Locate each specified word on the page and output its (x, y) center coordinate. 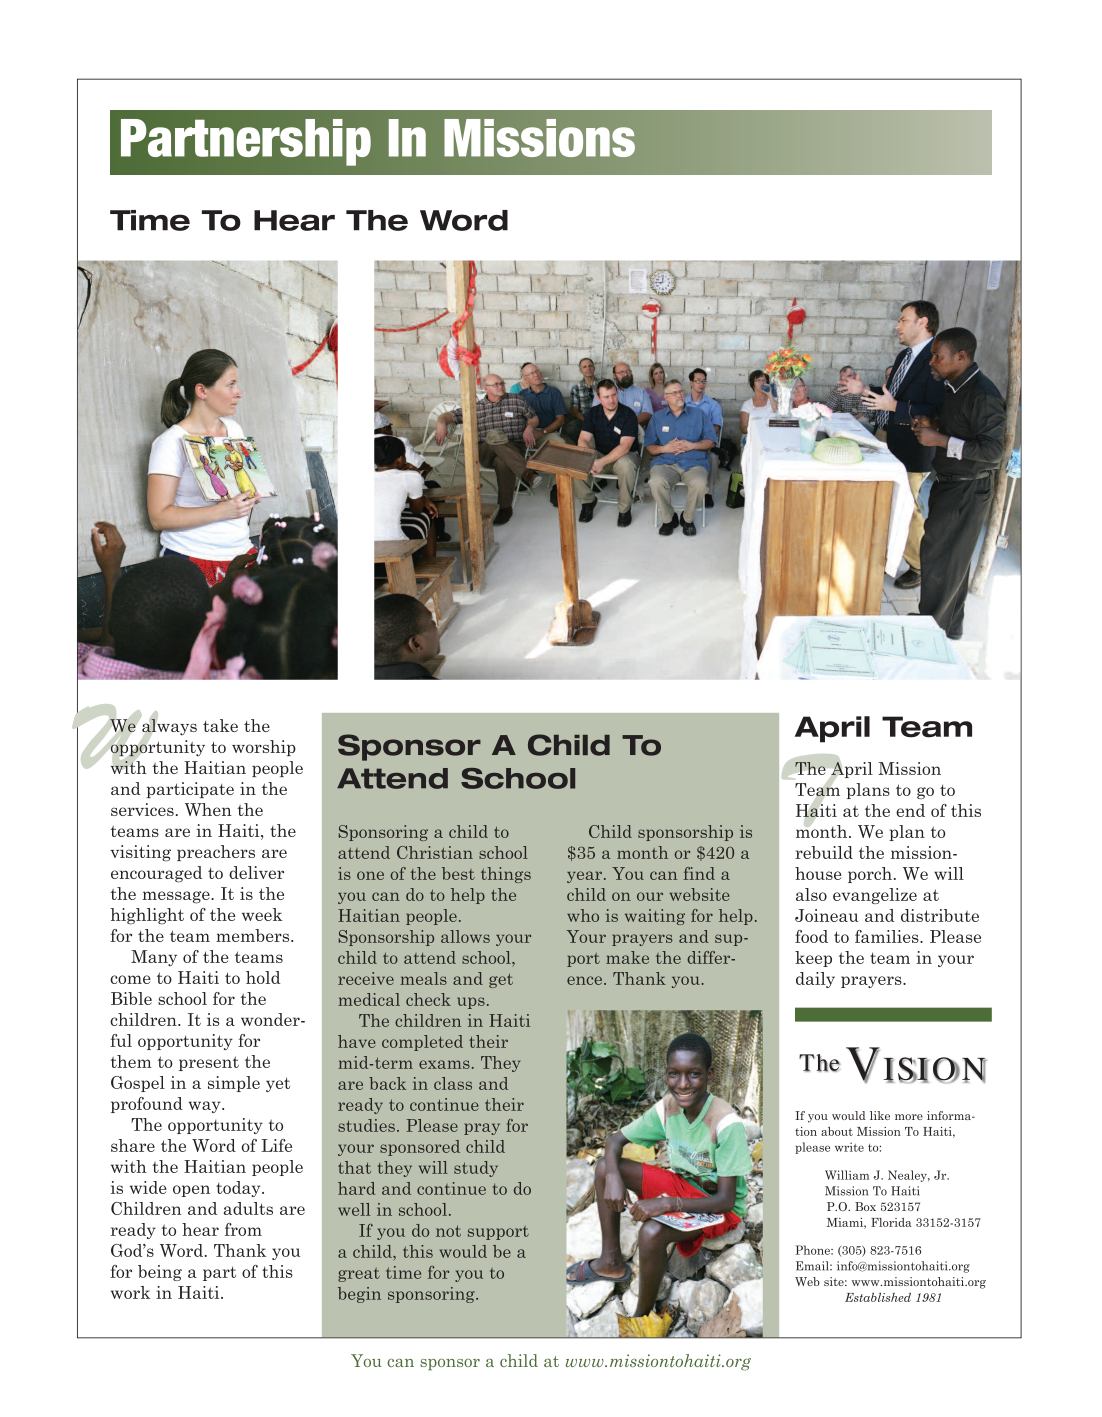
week (262, 914)
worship (264, 748)
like (880, 1115)
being (160, 1273)
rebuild (824, 852)
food (811, 936)
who (583, 915)
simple (234, 1084)
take (220, 725)
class (453, 1083)
